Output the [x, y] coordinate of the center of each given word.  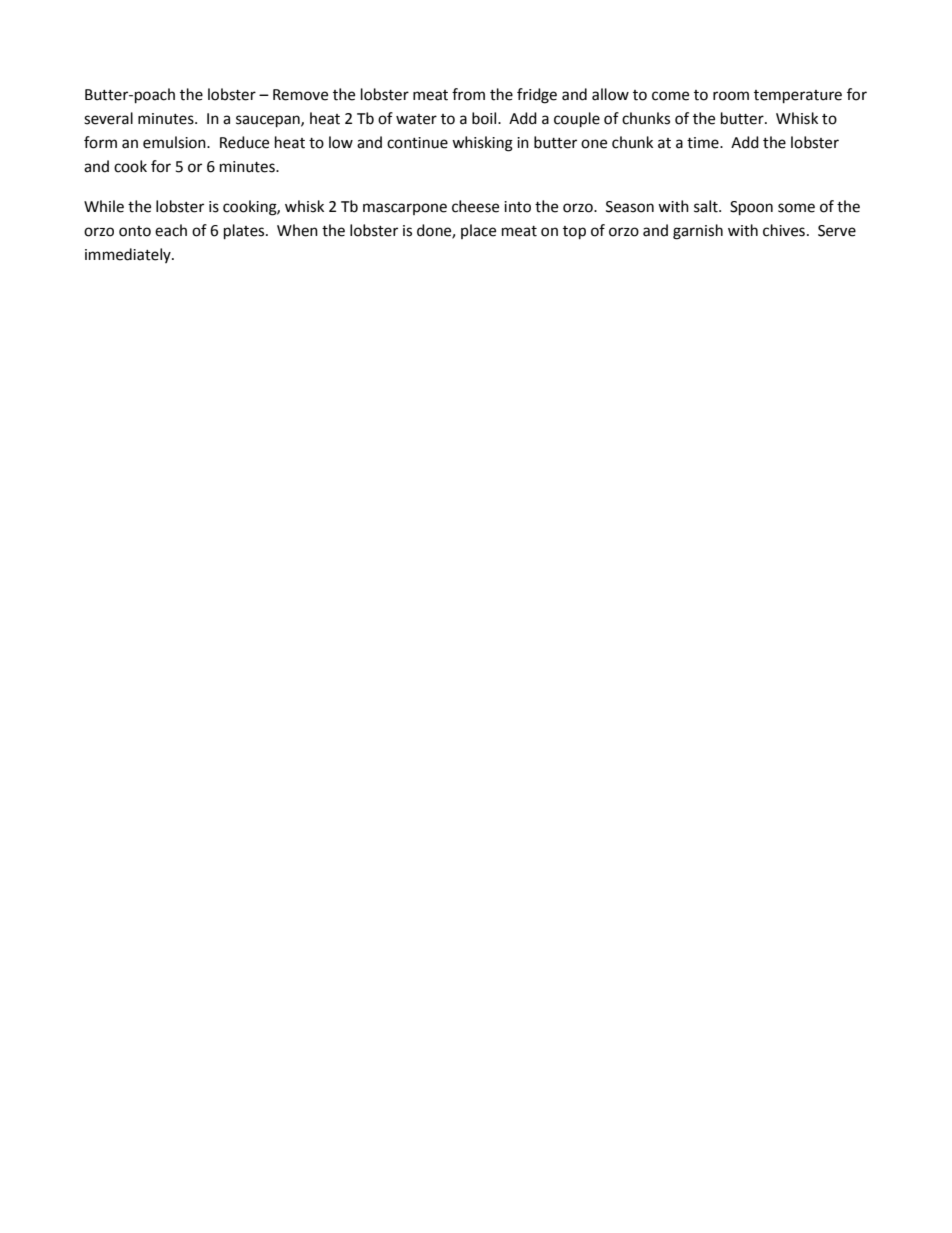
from [468, 94]
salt [707, 206]
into [517, 207]
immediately [129, 255]
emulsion [175, 142]
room [731, 96]
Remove [300, 95]
